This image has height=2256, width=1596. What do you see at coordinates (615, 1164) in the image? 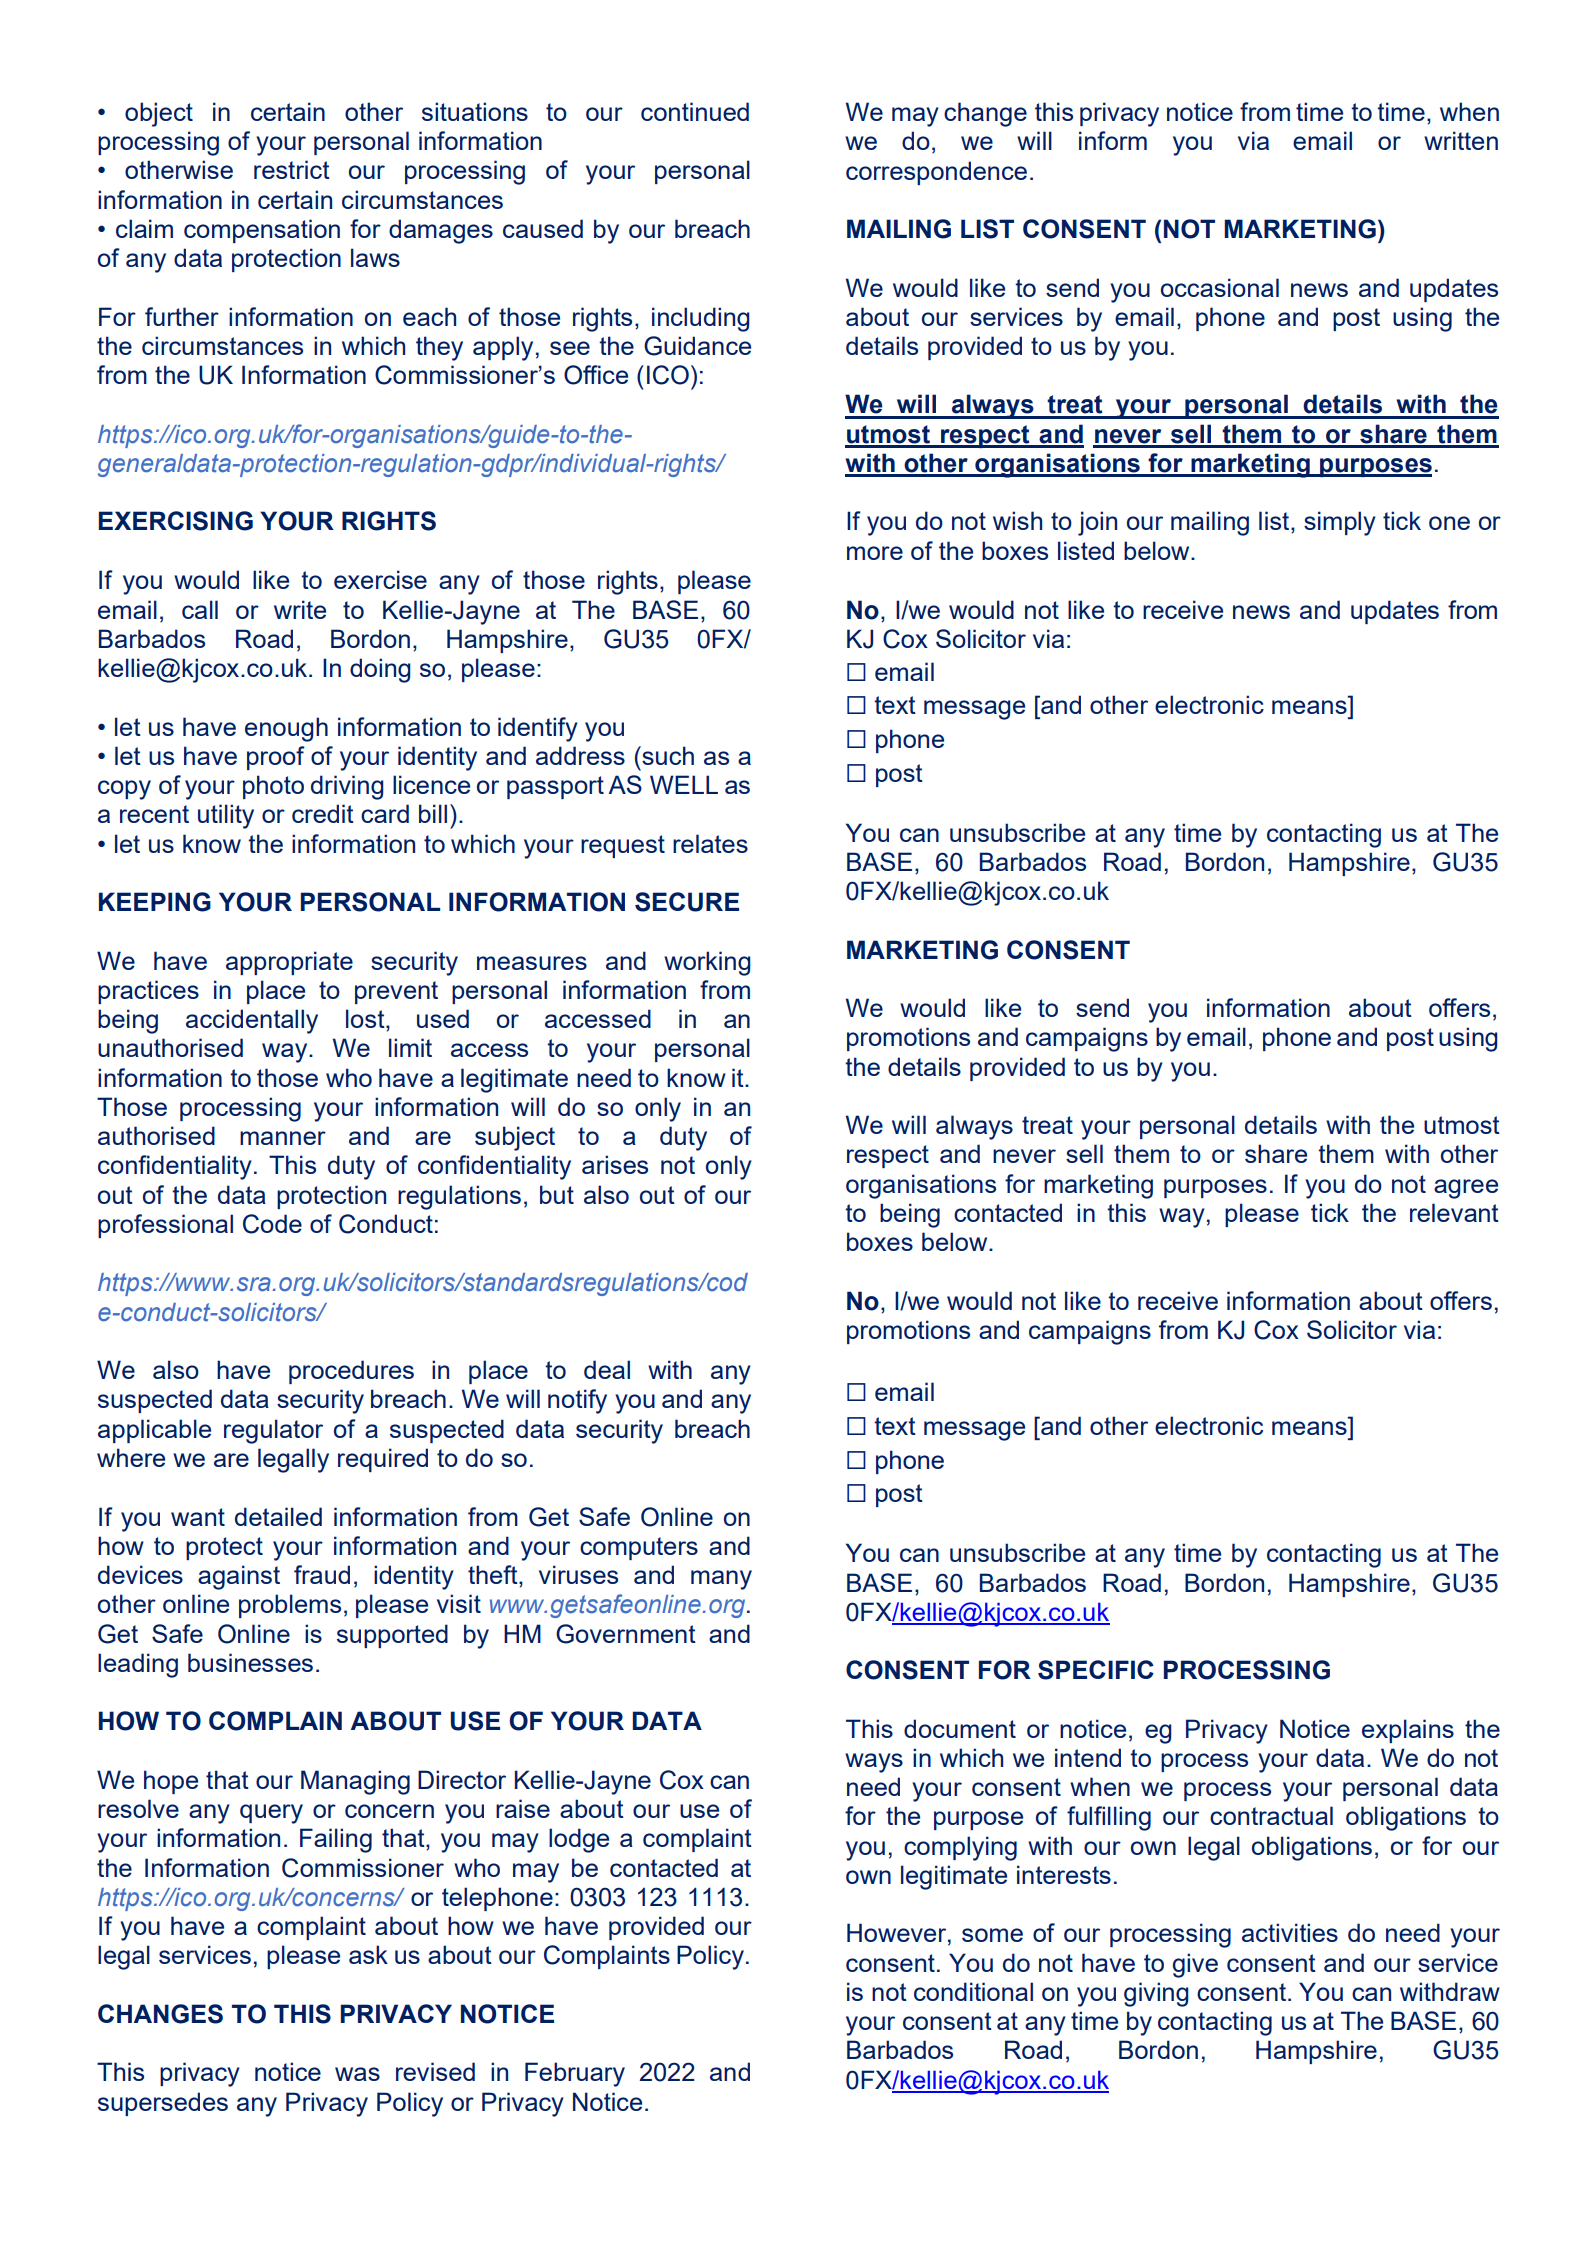
I see `arises` at bounding box center [615, 1164].
